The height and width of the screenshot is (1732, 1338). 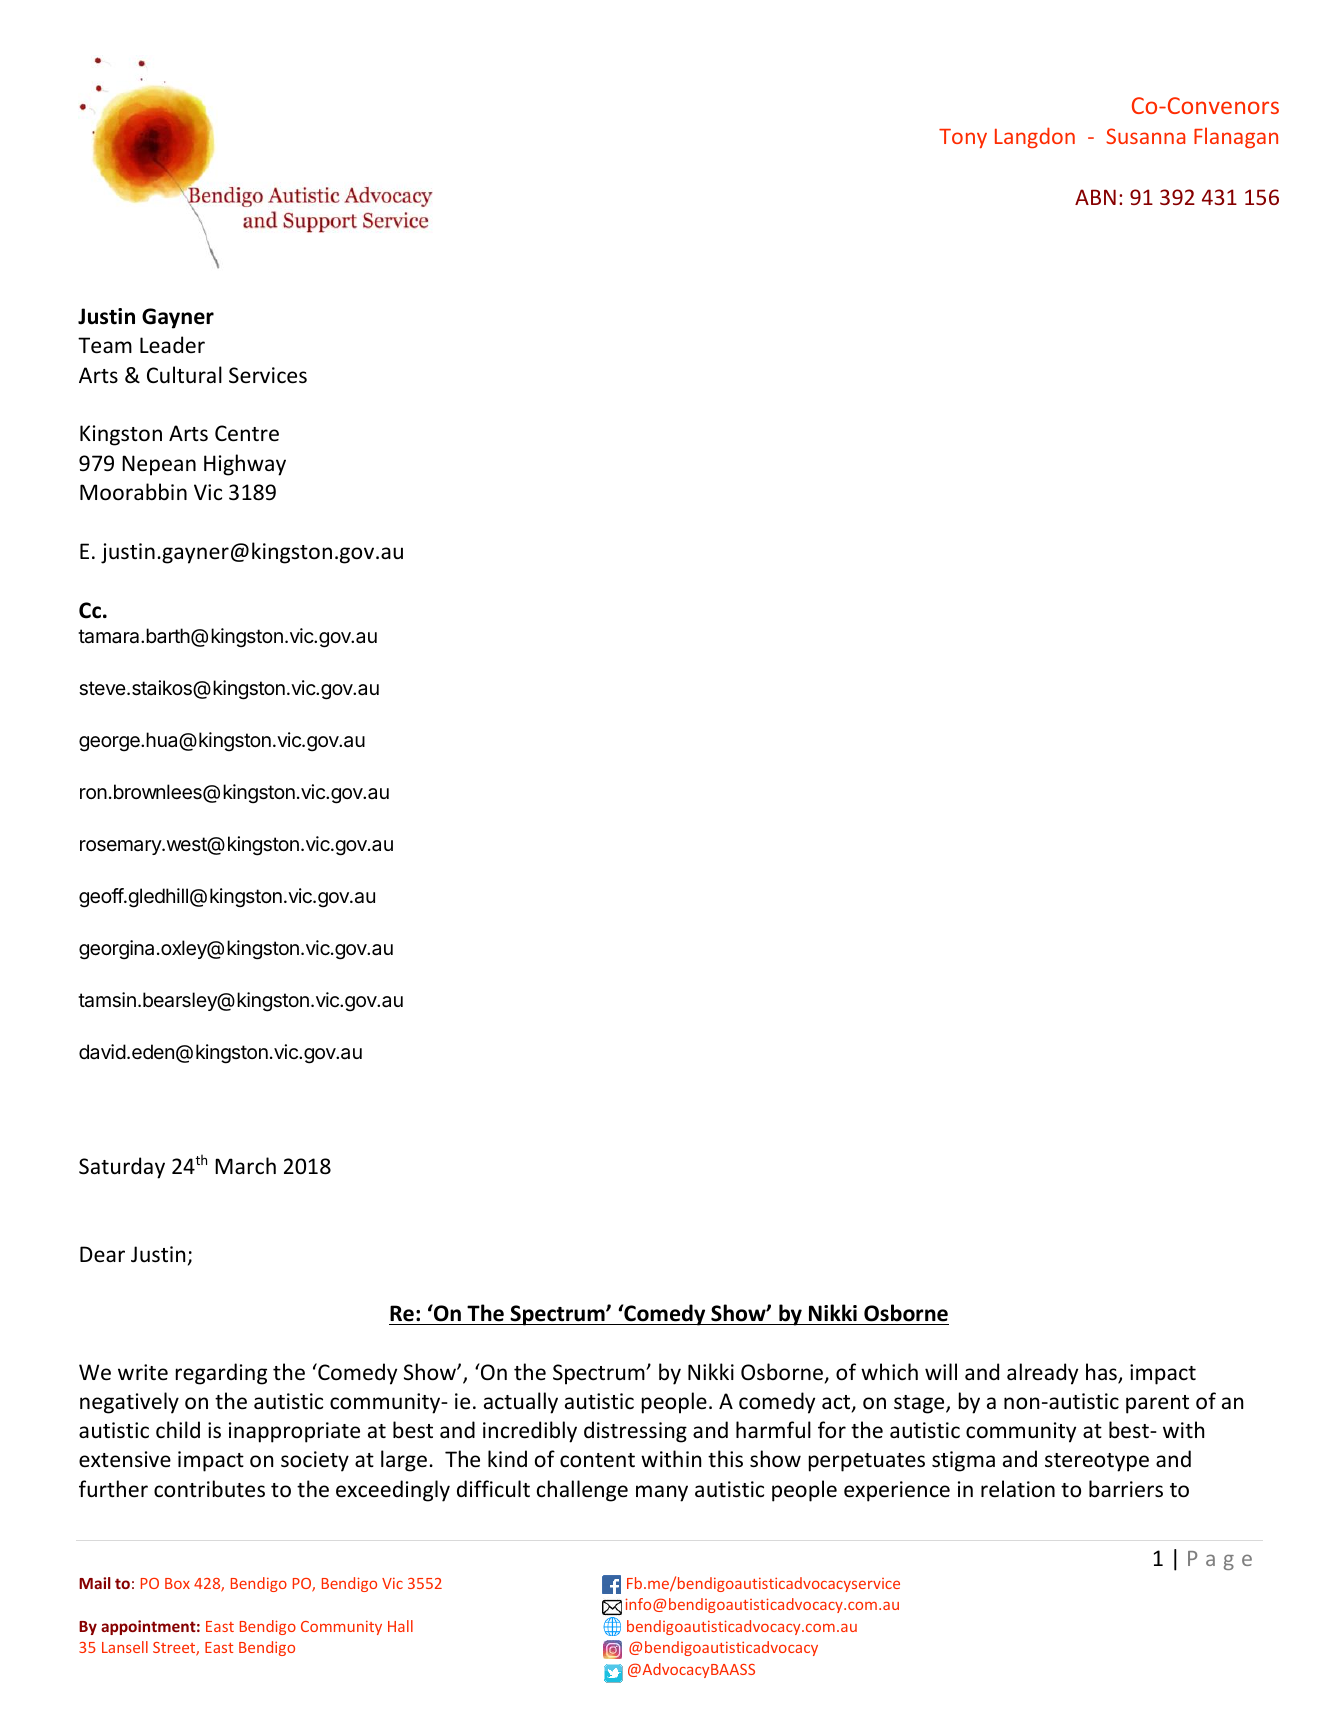 What do you see at coordinates (172, 344) in the screenshot?
I see `Leader` at bounding box center [172, 344].
